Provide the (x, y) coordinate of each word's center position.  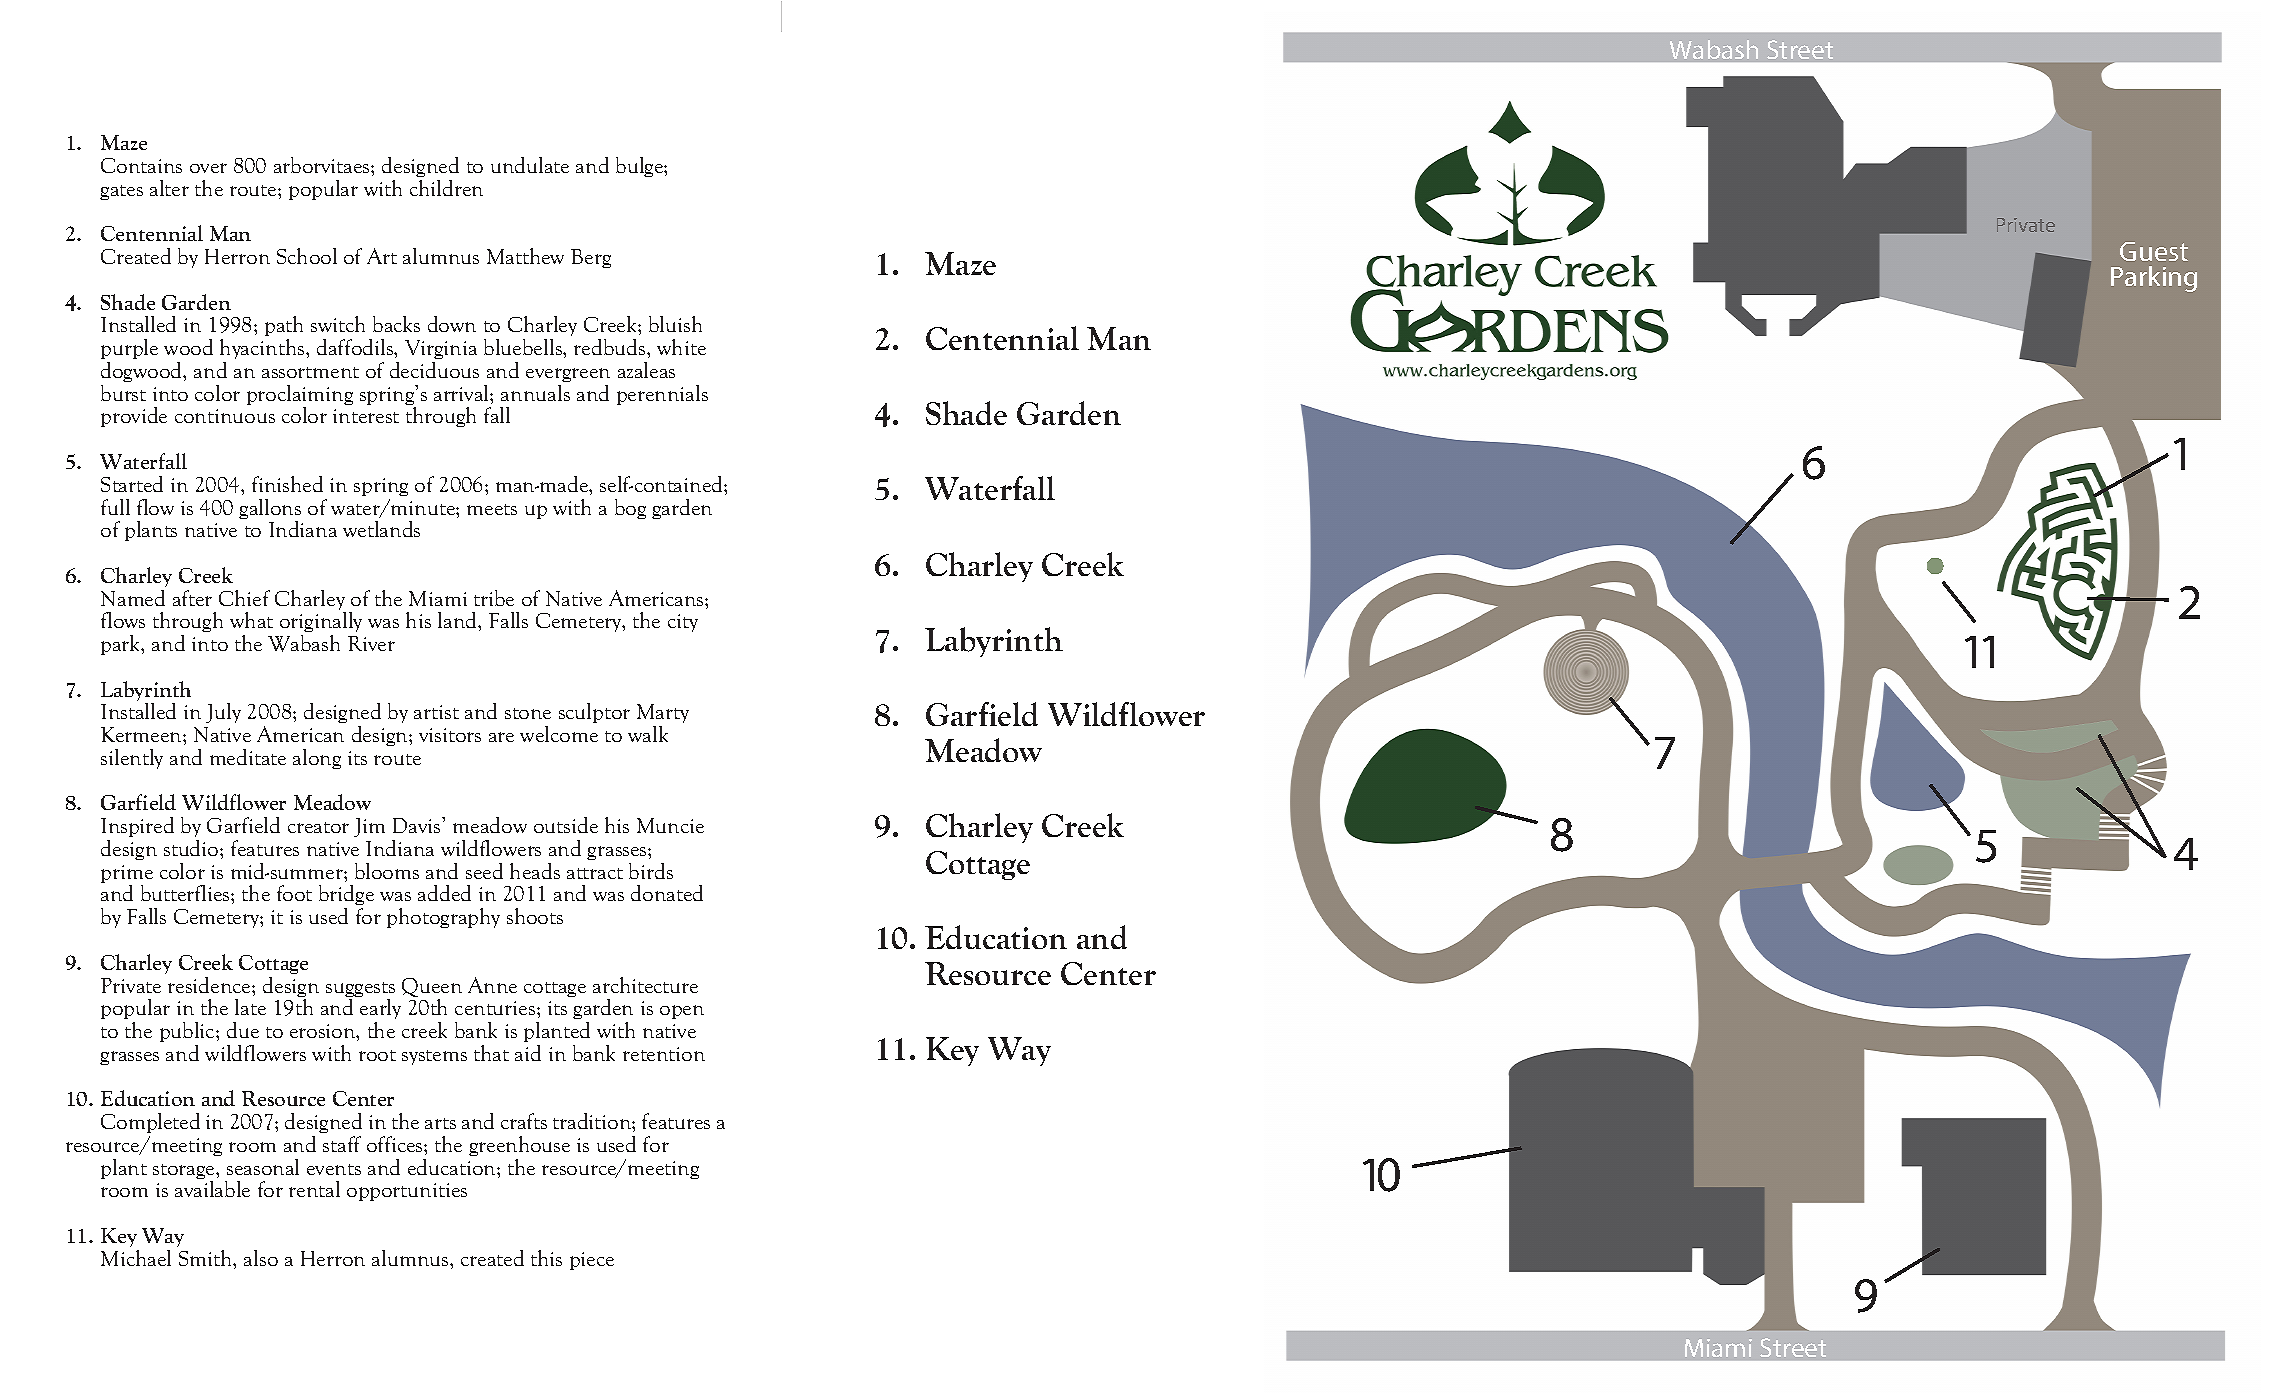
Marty (663, 715)
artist (436, 712)
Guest (2154, 251)
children (446, 188)
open (682, 1012)
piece (592, 1261)
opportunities (407, 1192)
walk (648, 734)
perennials (662, 395)
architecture (645, 985)
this (546, 1258)
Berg (591, 258)
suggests (360, 991)
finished (287, 484)
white (681, 347)
